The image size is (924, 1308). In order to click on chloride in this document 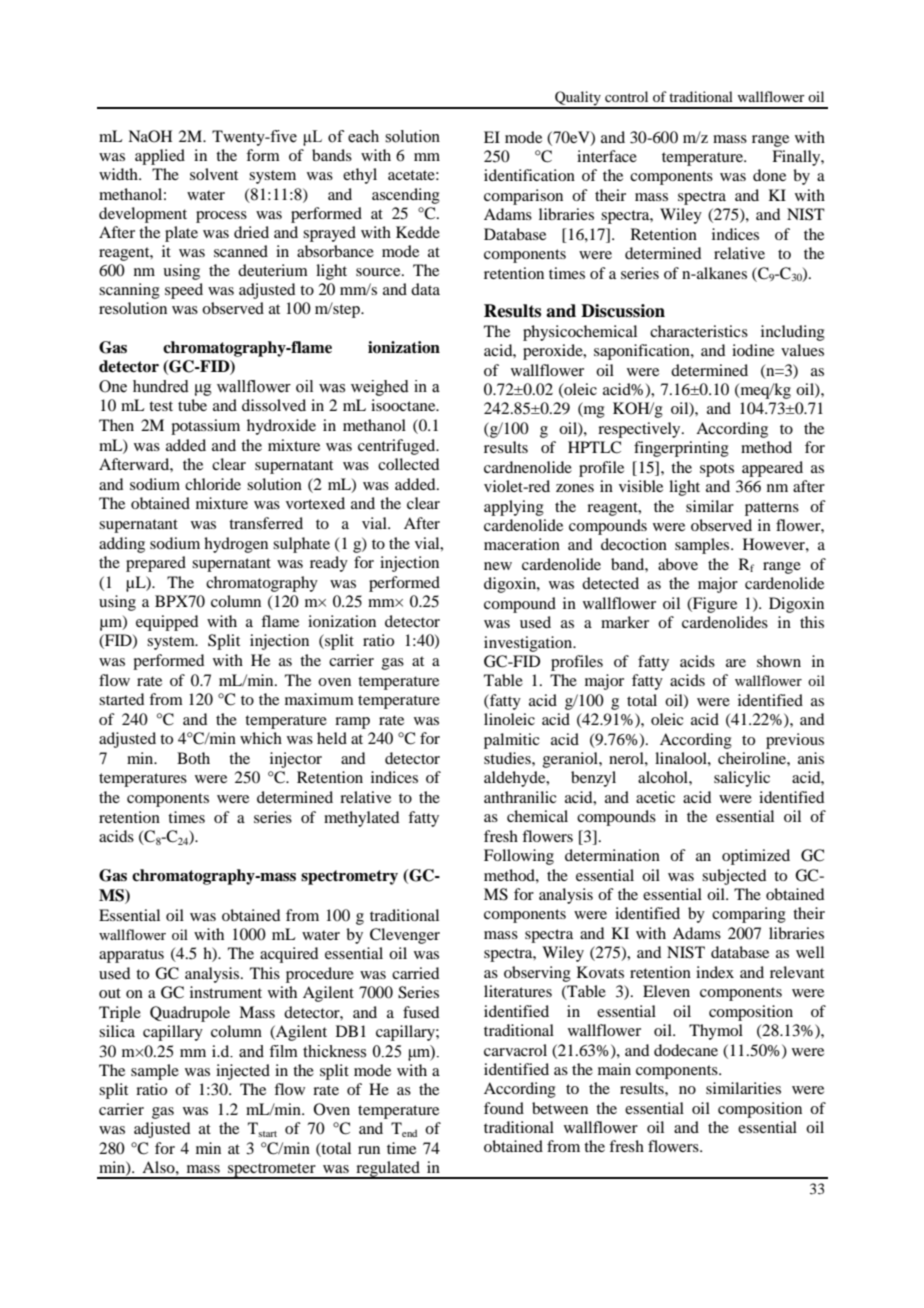, I will do `click(213, 484)`.
